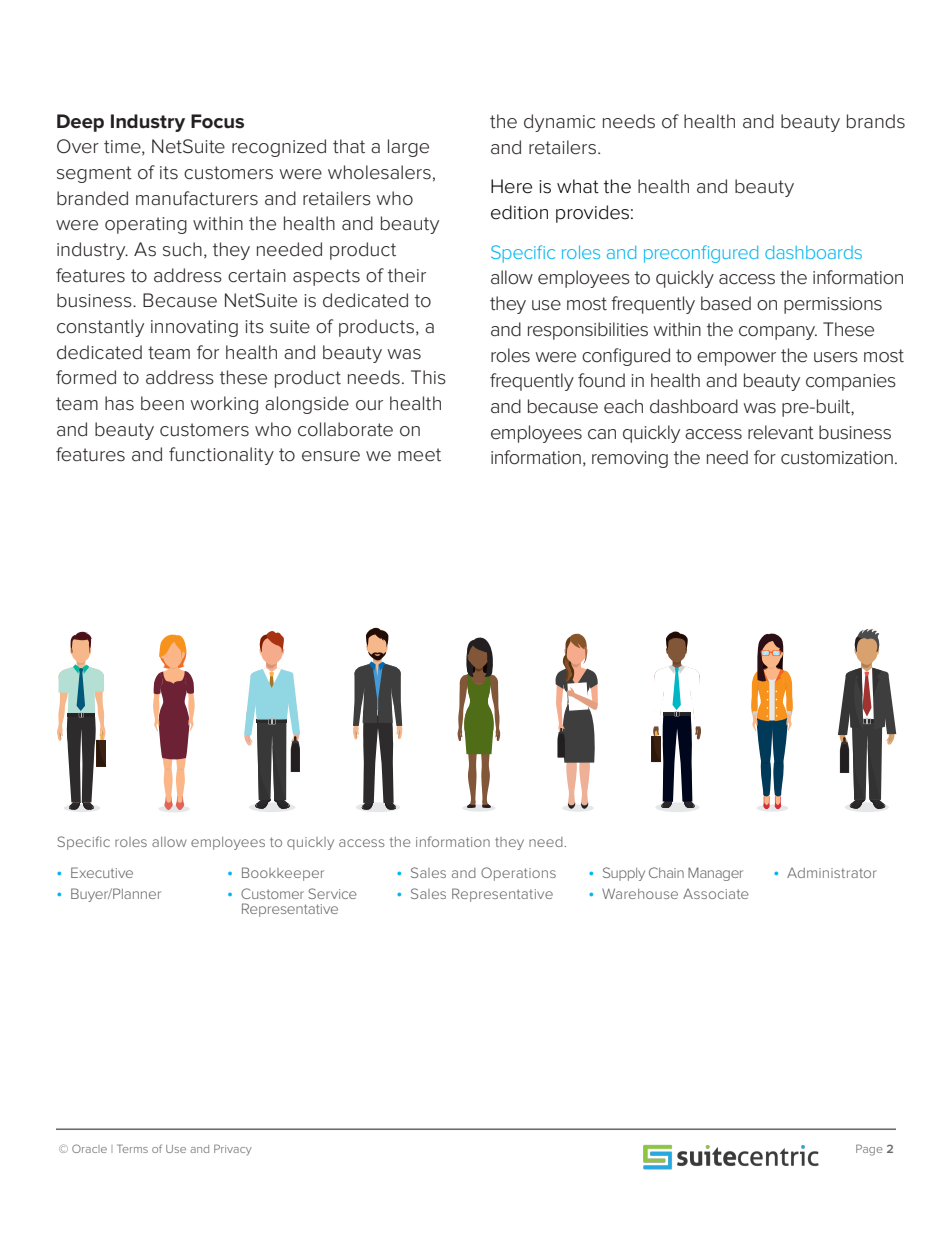 Image resolution: width=952 pixels, height=1233 pixels. What do you see at coordinates (162, 403) in the document?
I see `been` at bounding box center [162, 403].
